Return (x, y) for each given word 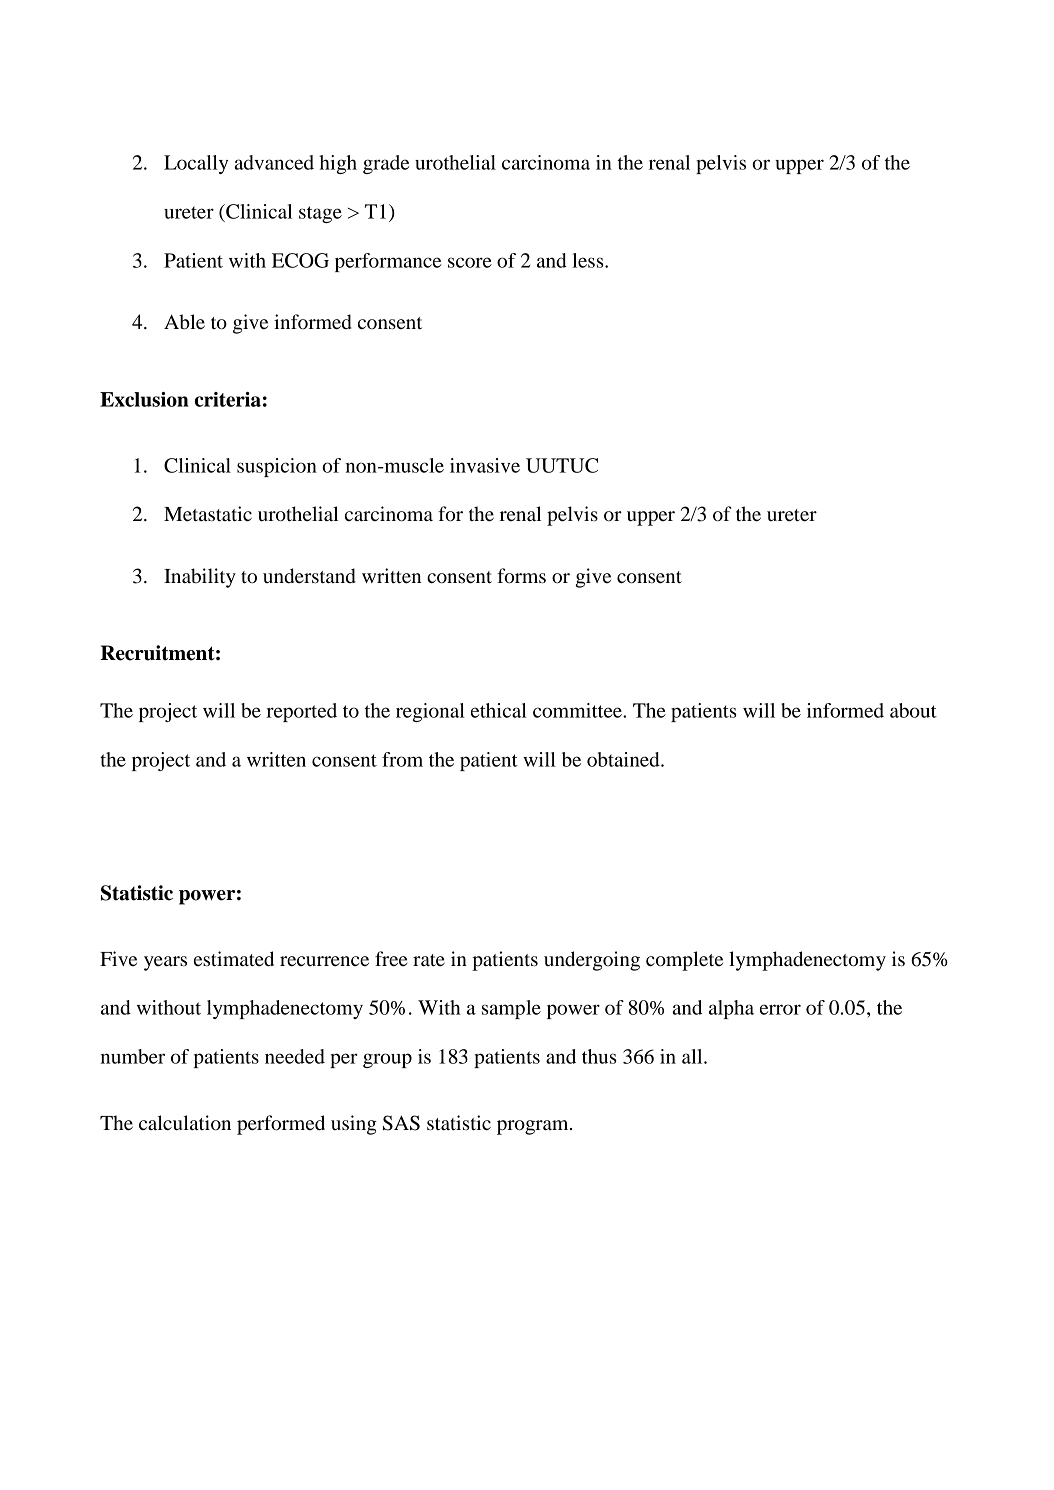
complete (684, 961)
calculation (185, 1123)
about (913, 710)
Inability (200, 578)
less (589, 260)
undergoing (592, 961)
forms (521, 576)
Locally (196, 164)
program (534, 1127)
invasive (485, 465)
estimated (234, 959)
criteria (228, 399)
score (470, 262)
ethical (499, 710)
